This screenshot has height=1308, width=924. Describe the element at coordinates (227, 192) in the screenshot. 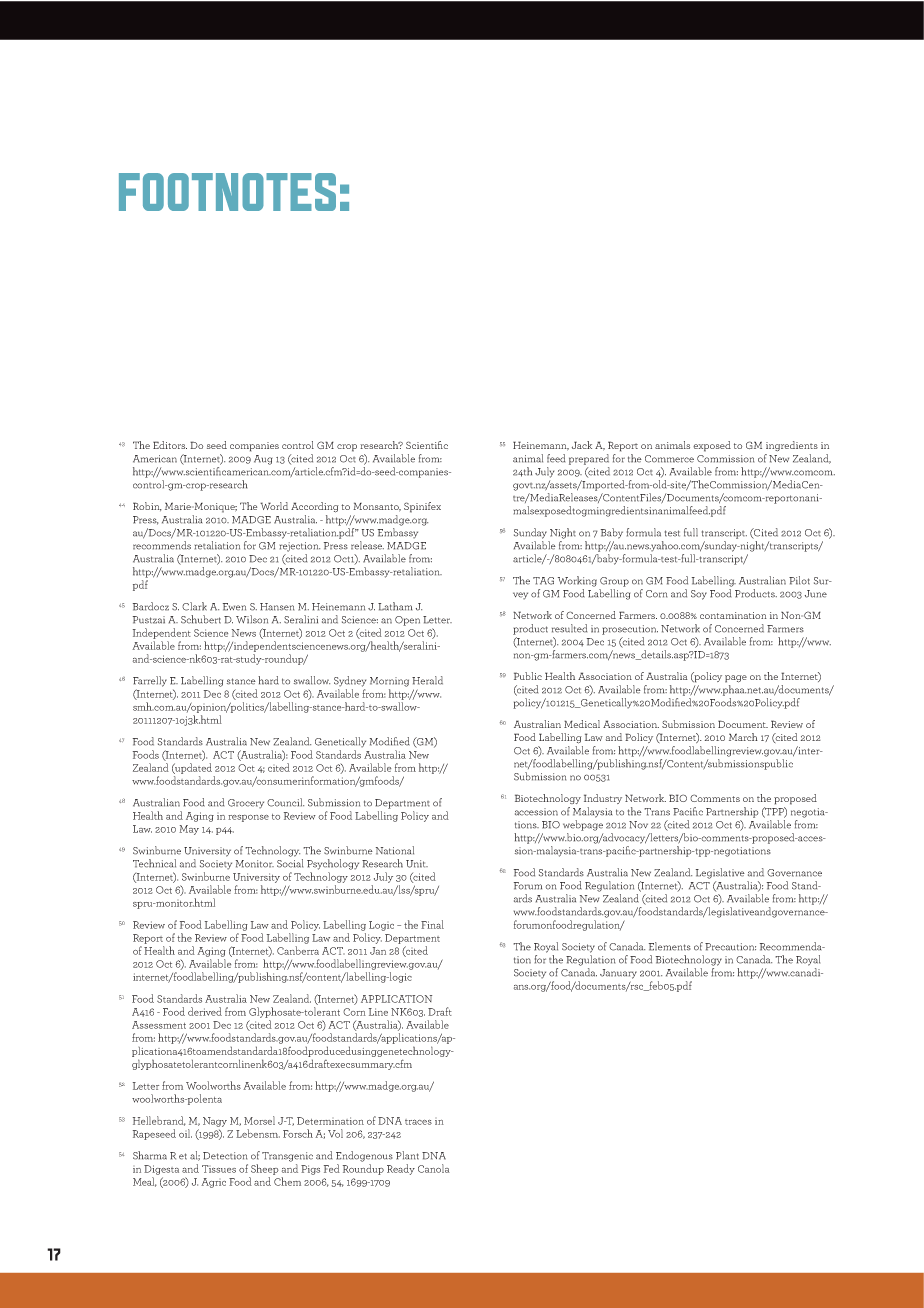

I see `FOOTNOTES` at that location.
